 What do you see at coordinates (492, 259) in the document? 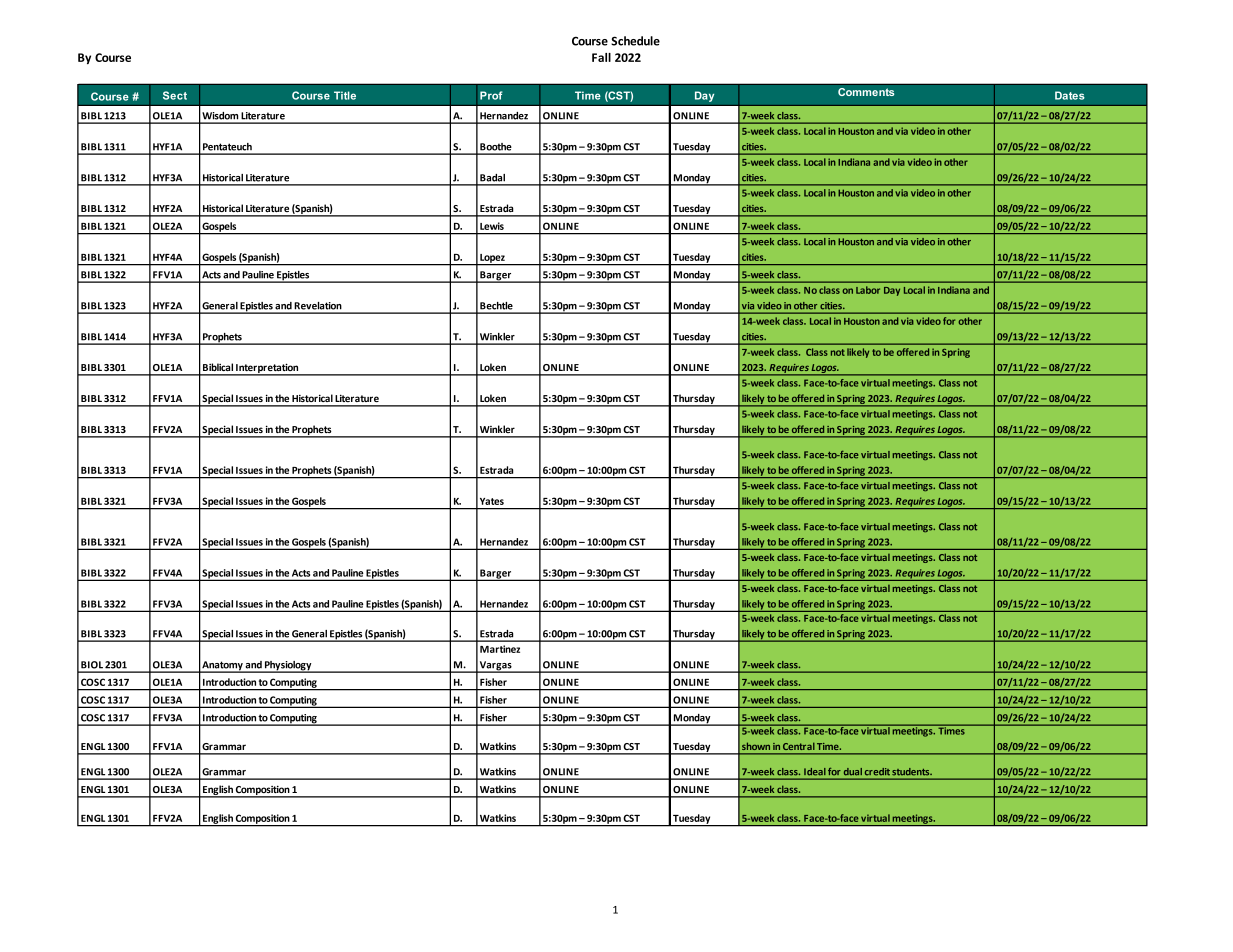
I see `Lopez` at bounding box center [492, 259].
